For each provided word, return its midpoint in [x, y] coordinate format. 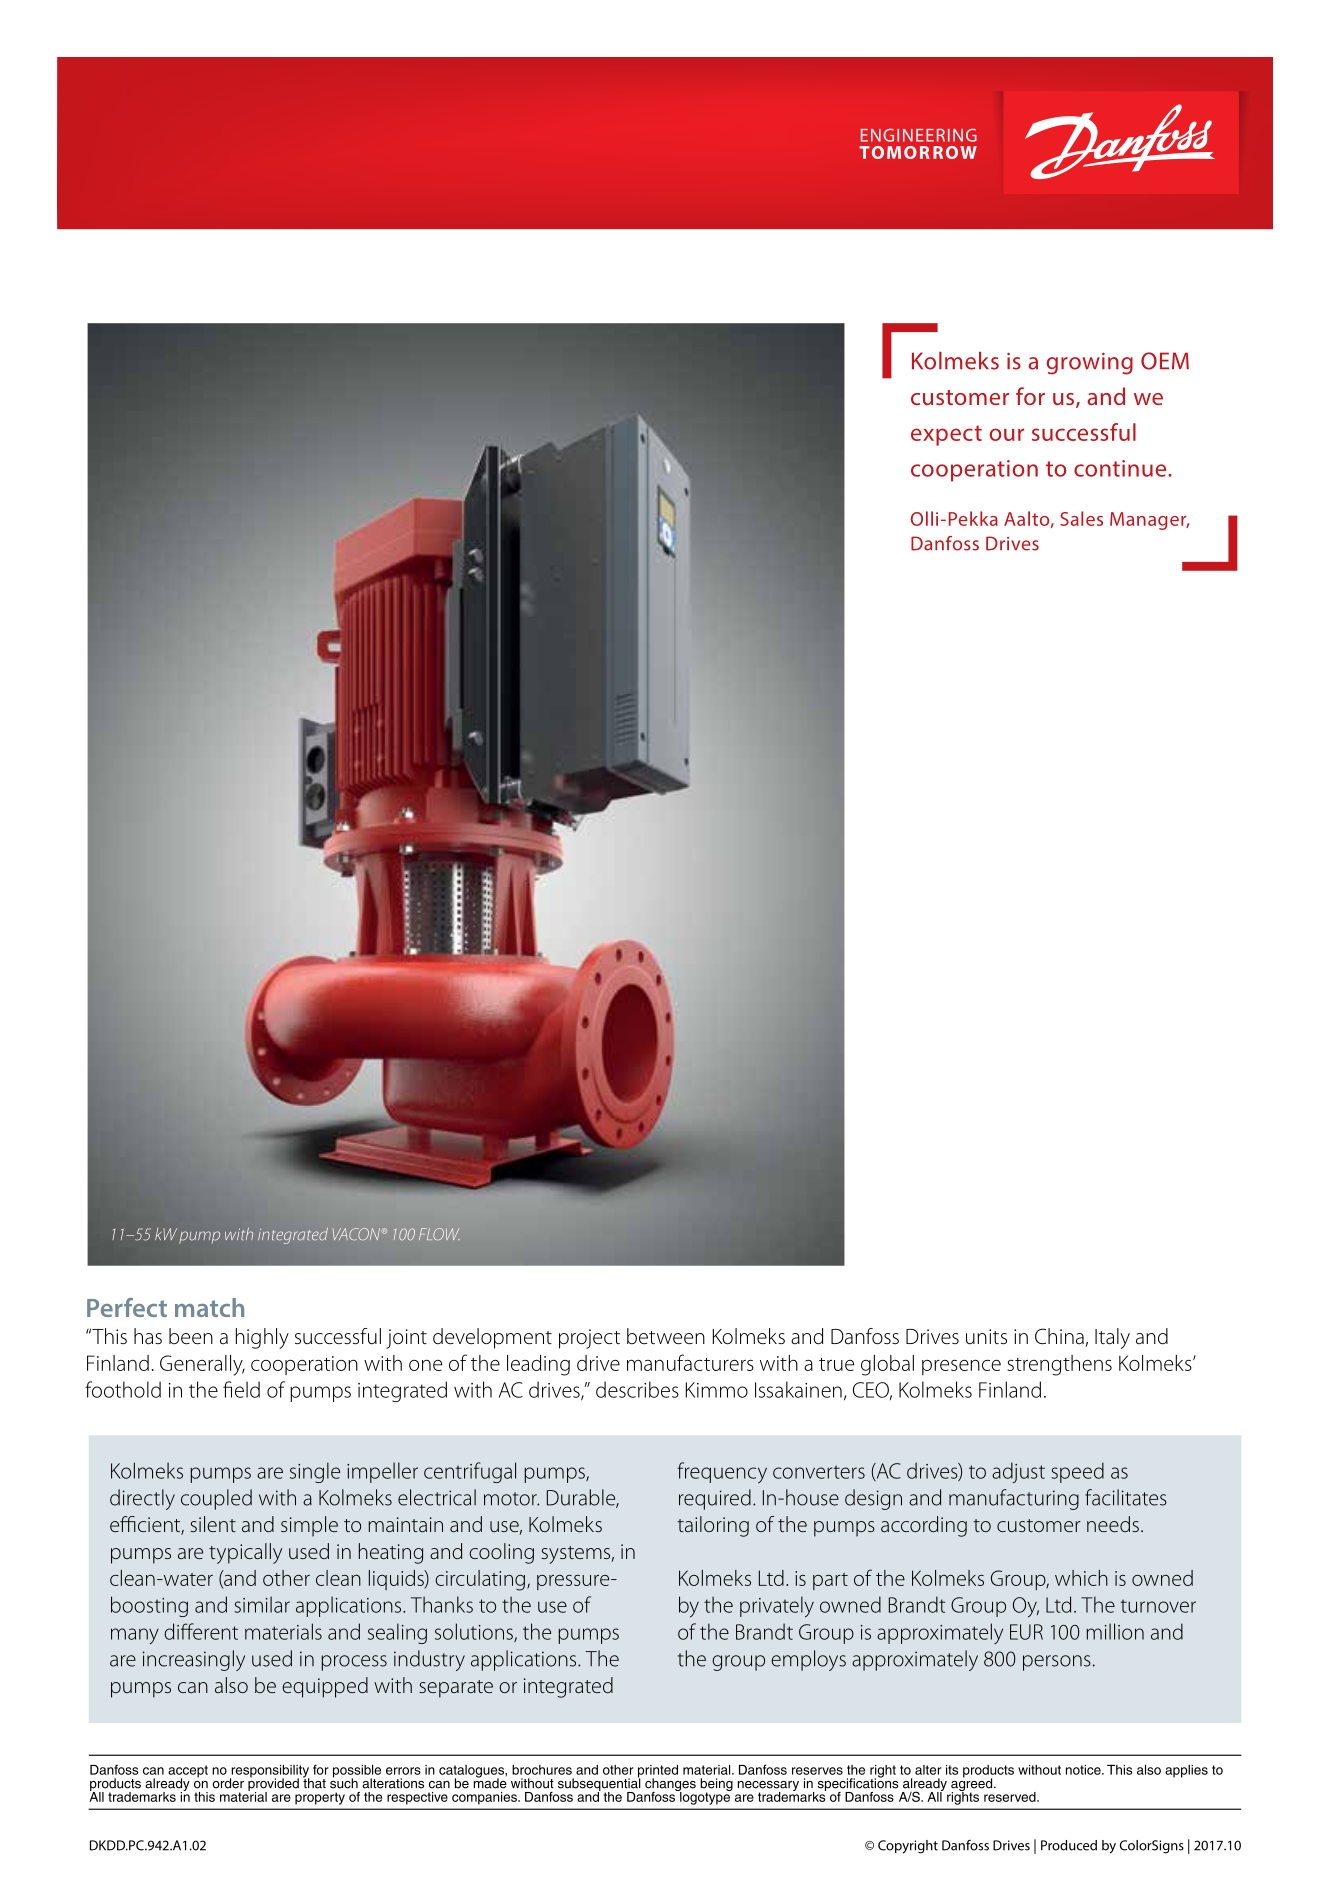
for [1030, 396]
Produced [1069, 1845]
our [1007, 434]
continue [1121, 468]
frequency [722, 1473]
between [666, 1336]
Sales [1081, 518]
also [231, 1685]
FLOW [439, 1234]
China [1060, 1337]
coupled [216, 1499]
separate [456, 1689]
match [209, 1307]
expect [946, 435]
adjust [1018, 1472]
